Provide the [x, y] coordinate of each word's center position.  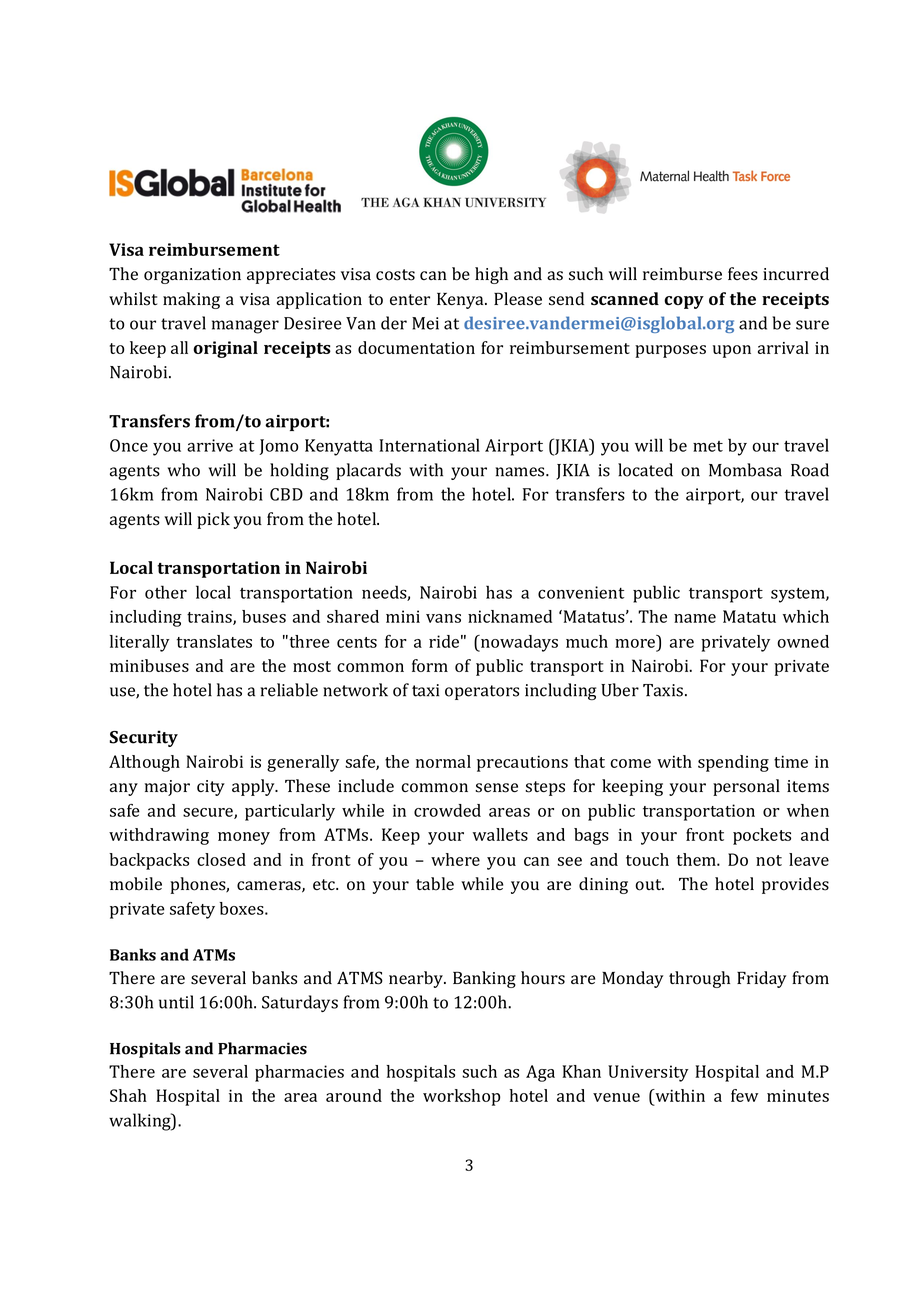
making [191, 300]
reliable [289, 690]
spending [733, 763]
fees [743, 274]
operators [482, 692]
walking [141, 1122]
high [491, 275]
